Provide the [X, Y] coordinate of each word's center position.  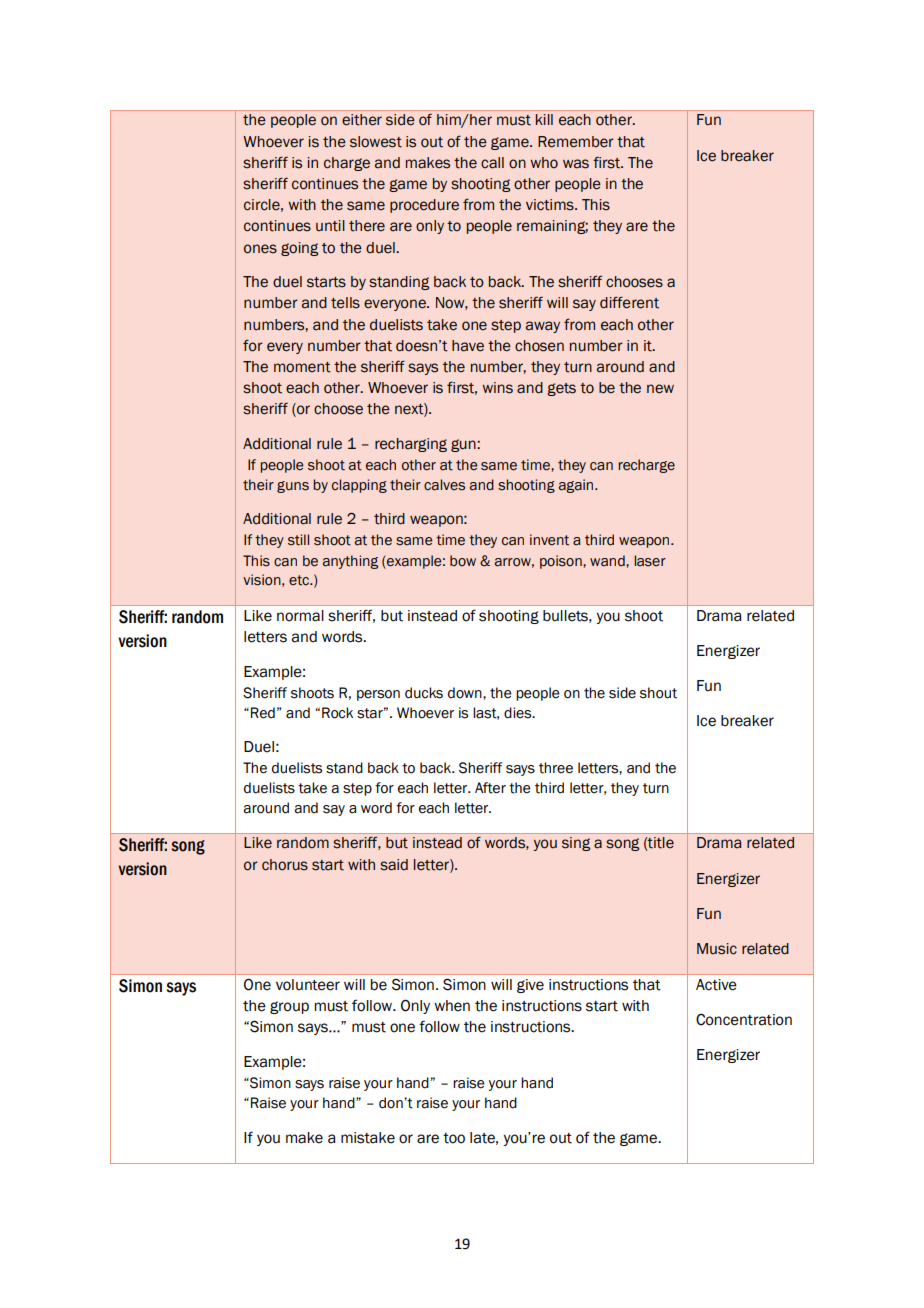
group [289, 1007]
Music [717, 949]
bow [463, 561]
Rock [337, 713]
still [298, 540]
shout [658, 693]
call [492, 163]
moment [302, 367]
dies [519, 713]
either [362, 120]
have [468, 346]
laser [650, 561]
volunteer [308, 985]
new [660, 389]
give [530, 986]
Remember [576, 142]
